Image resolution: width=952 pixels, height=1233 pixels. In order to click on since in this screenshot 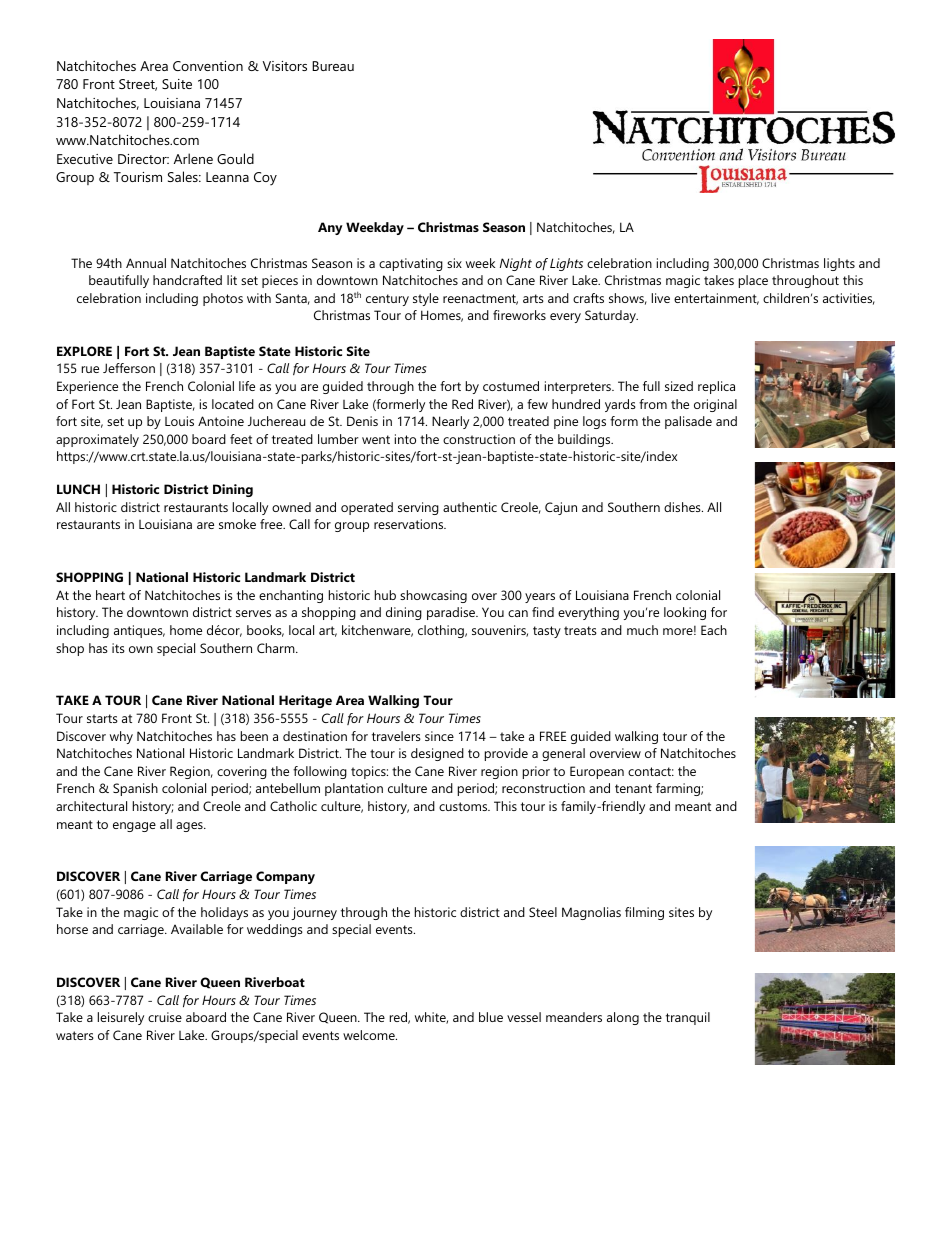, I will do `click(439, 736)`.
